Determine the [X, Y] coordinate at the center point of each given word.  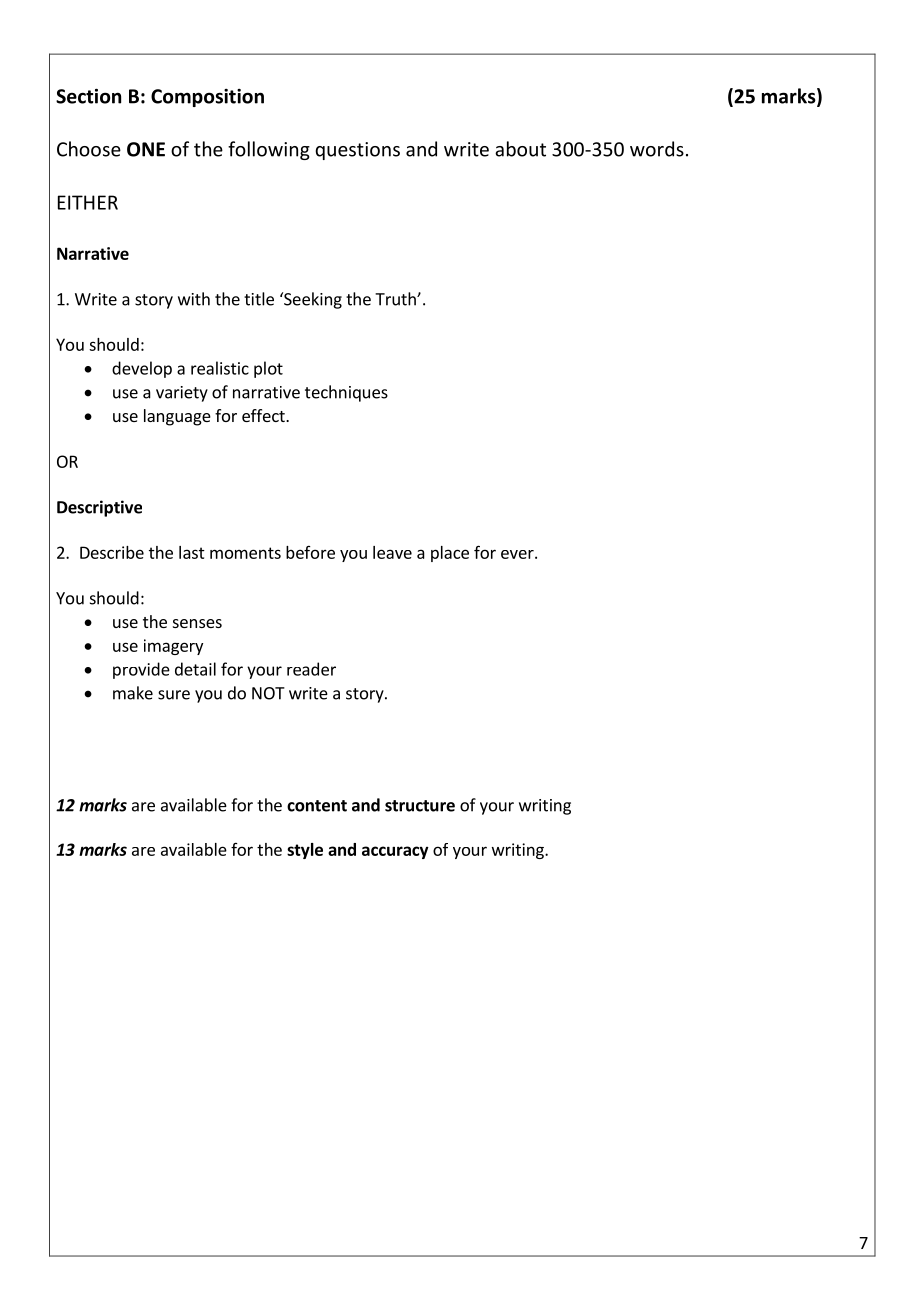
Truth [396, 299]
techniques [346, 393]
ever [518, 554]
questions [357, 151]
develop [142, 369]
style [305, 851]
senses [197, 623]
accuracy [395, 852]
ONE [146, 149]
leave [392, 552]
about [520, 149]
